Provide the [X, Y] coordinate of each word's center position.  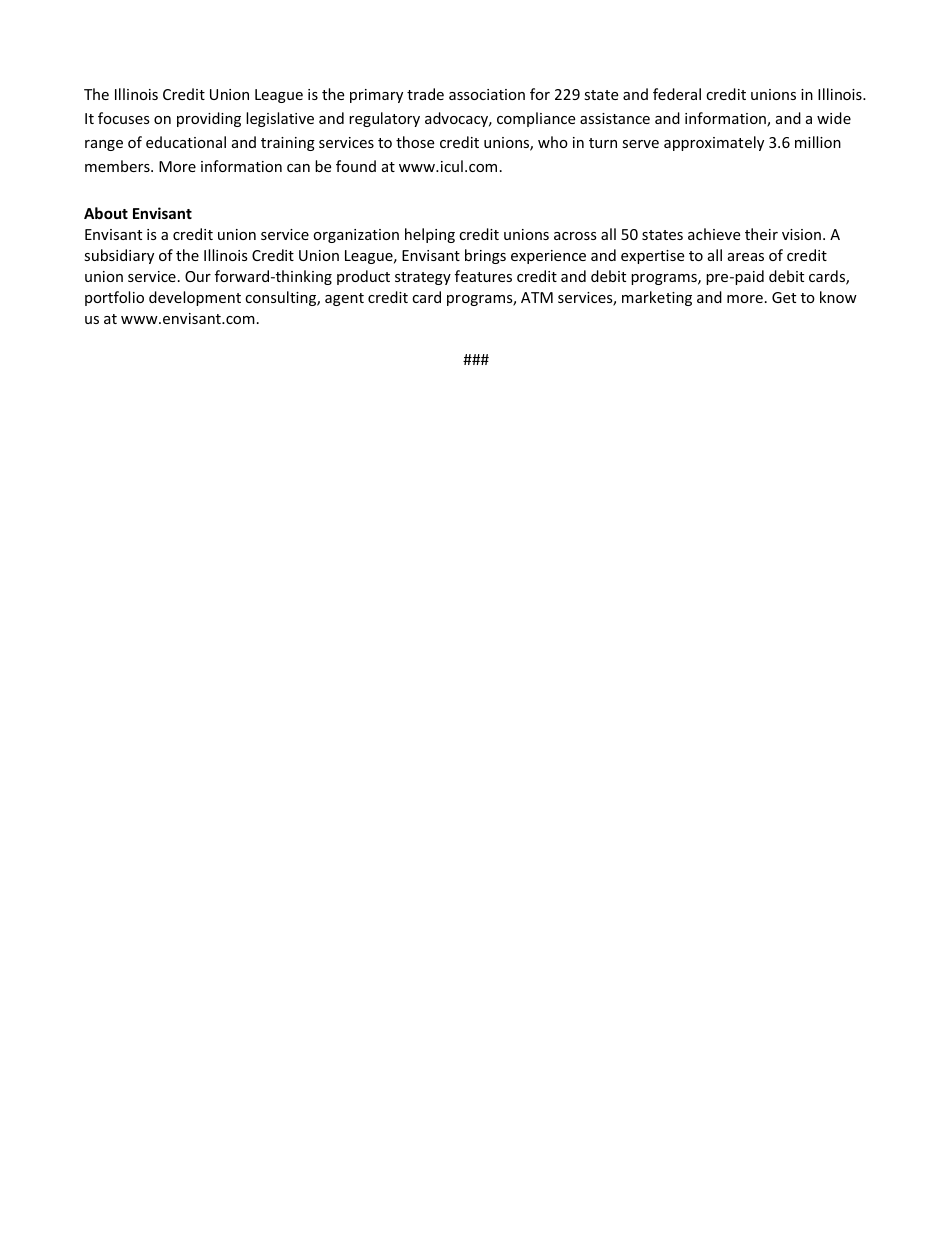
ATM [537, 297]
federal [677, 94]
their [761, 234]
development [195, 298]
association [487, 94]
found [356, 166]
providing [209, 119]
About [106, 213]
